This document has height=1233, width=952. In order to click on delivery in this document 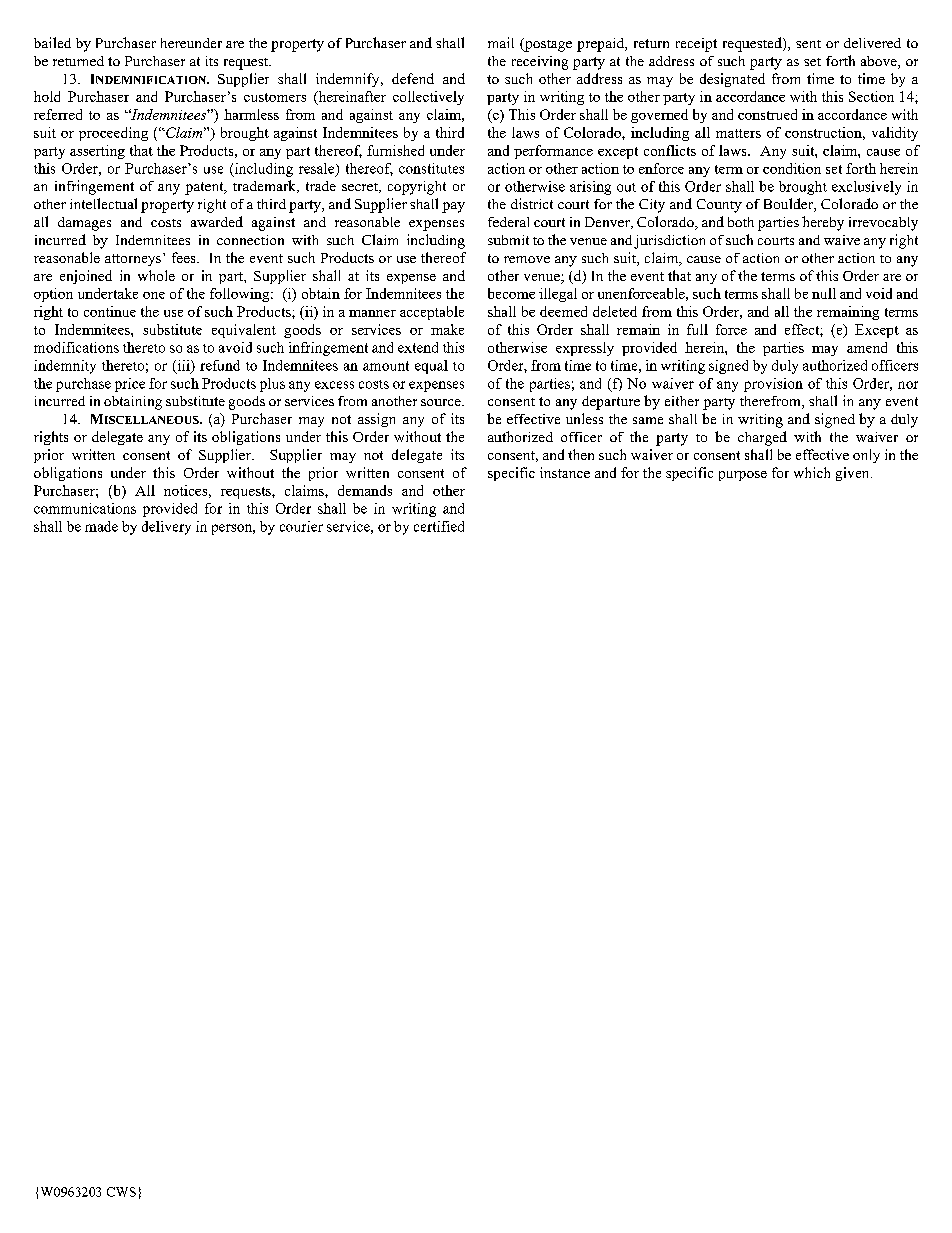, I will do `click(166, 528)`.
